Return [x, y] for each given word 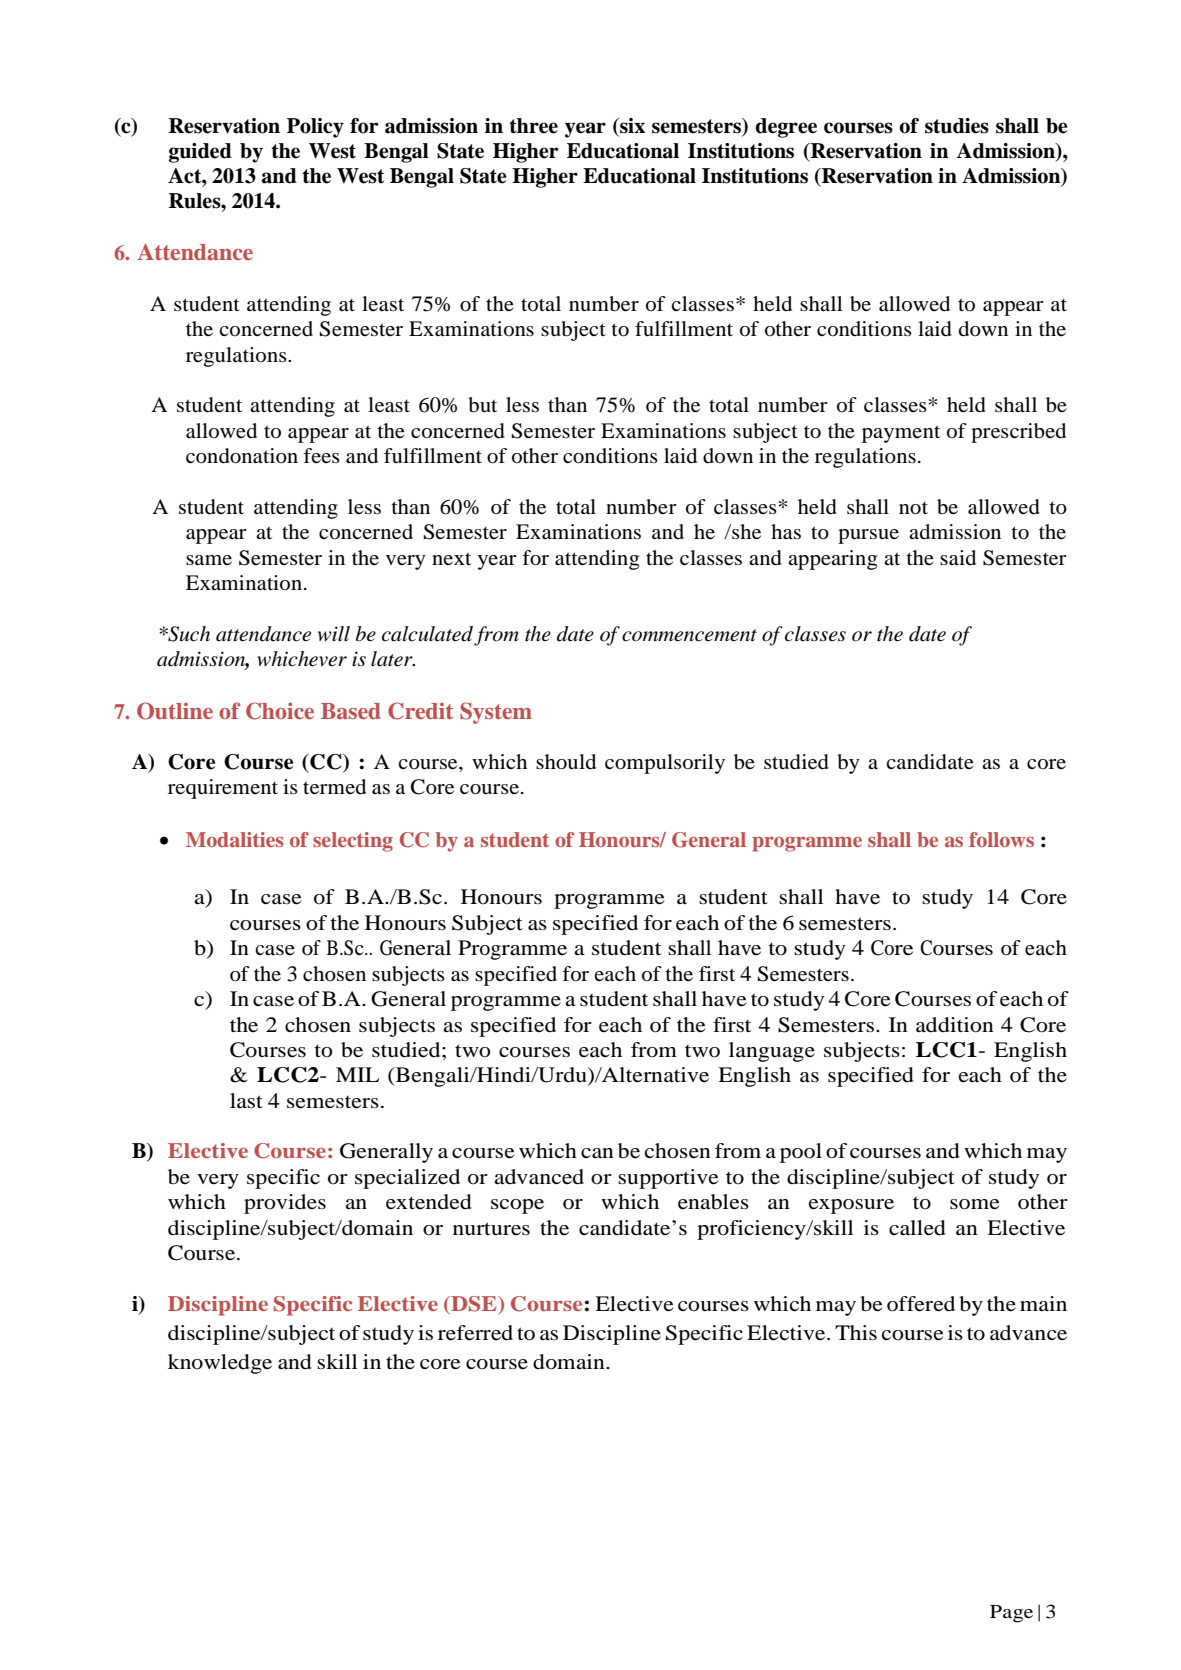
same [209, 560]
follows [1001, 839]
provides [285, 1204]
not [913, 508]
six [631, 127]
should [566, 762]
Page [1011, 1614]
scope [517, 1206]
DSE [474, 1305]
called [917, 1228]
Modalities [234, 839]
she [745, 532]
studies [957, 126]
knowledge [220, 1364]
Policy [315, 128]
